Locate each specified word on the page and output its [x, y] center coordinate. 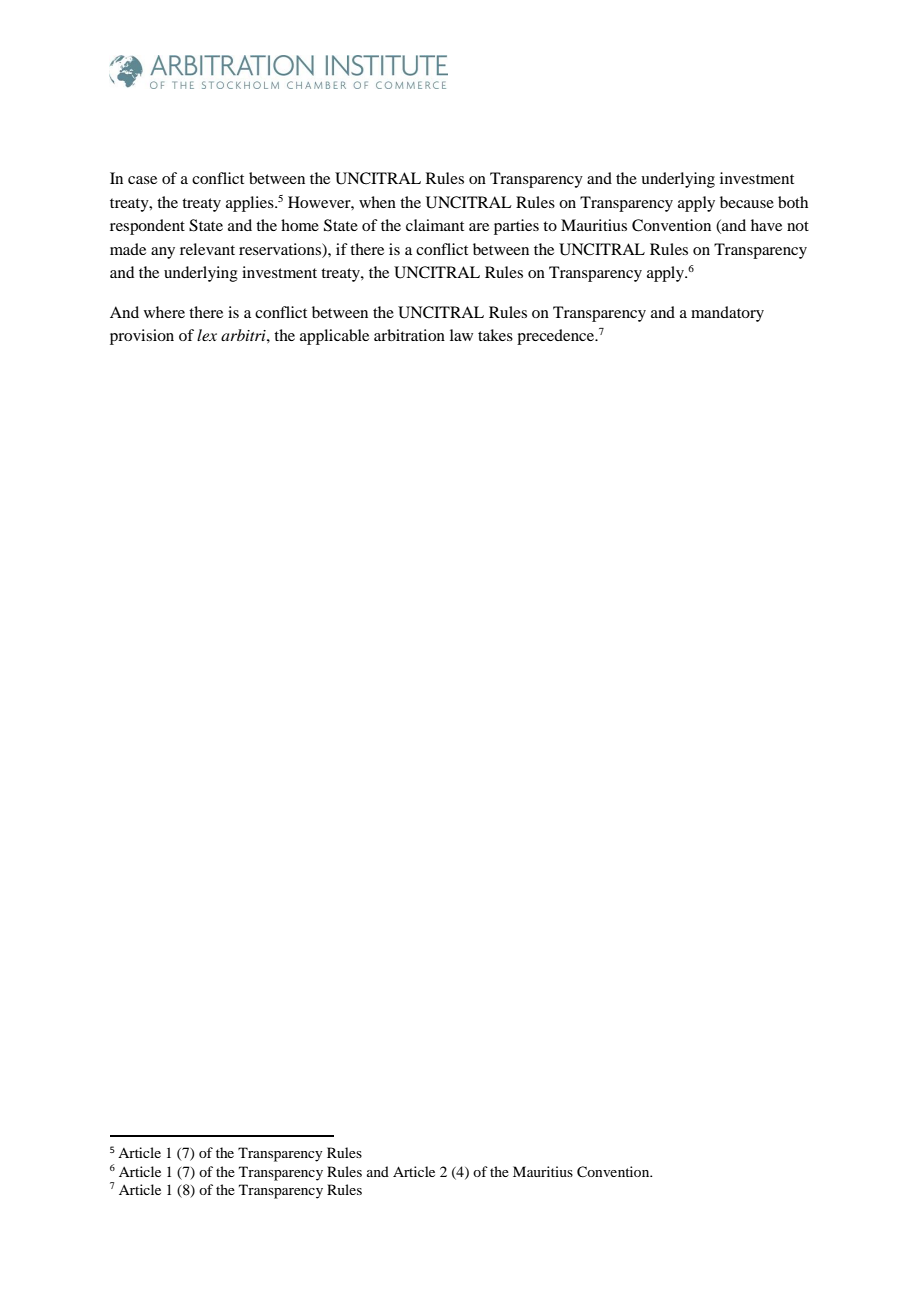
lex [207, 335]
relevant [207, 249]
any [163, 253]
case [142, 180]
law [461, 335]
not [798, 226]
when [377, 202]
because [747, 202]
